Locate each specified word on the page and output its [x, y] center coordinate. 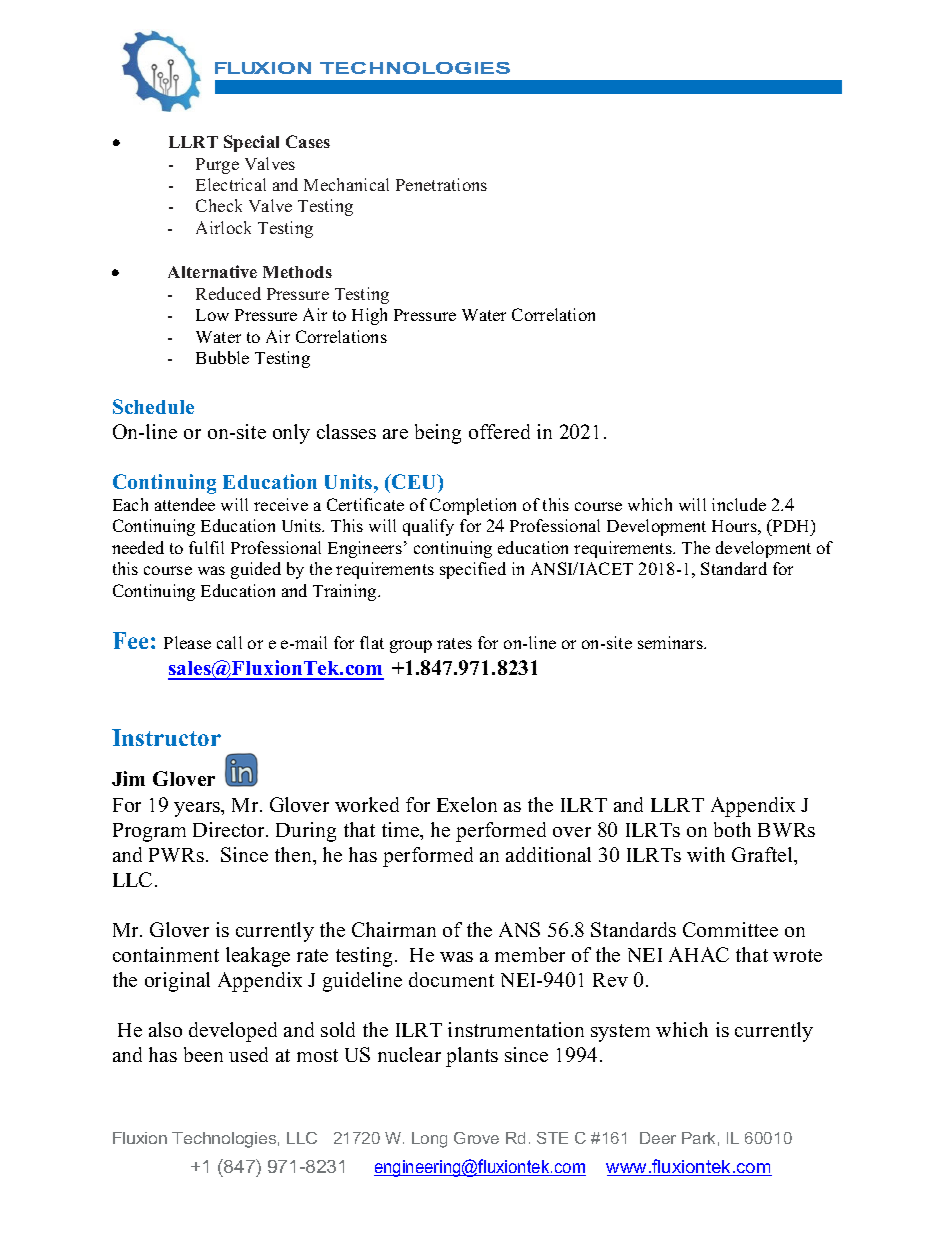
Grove [476, 1138]
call [229, 642]
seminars [671, 642]
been [203, 1054]
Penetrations [441, 184]
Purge [217, 166]
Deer [658, 1138]
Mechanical [346, 184]
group [411, 646]
